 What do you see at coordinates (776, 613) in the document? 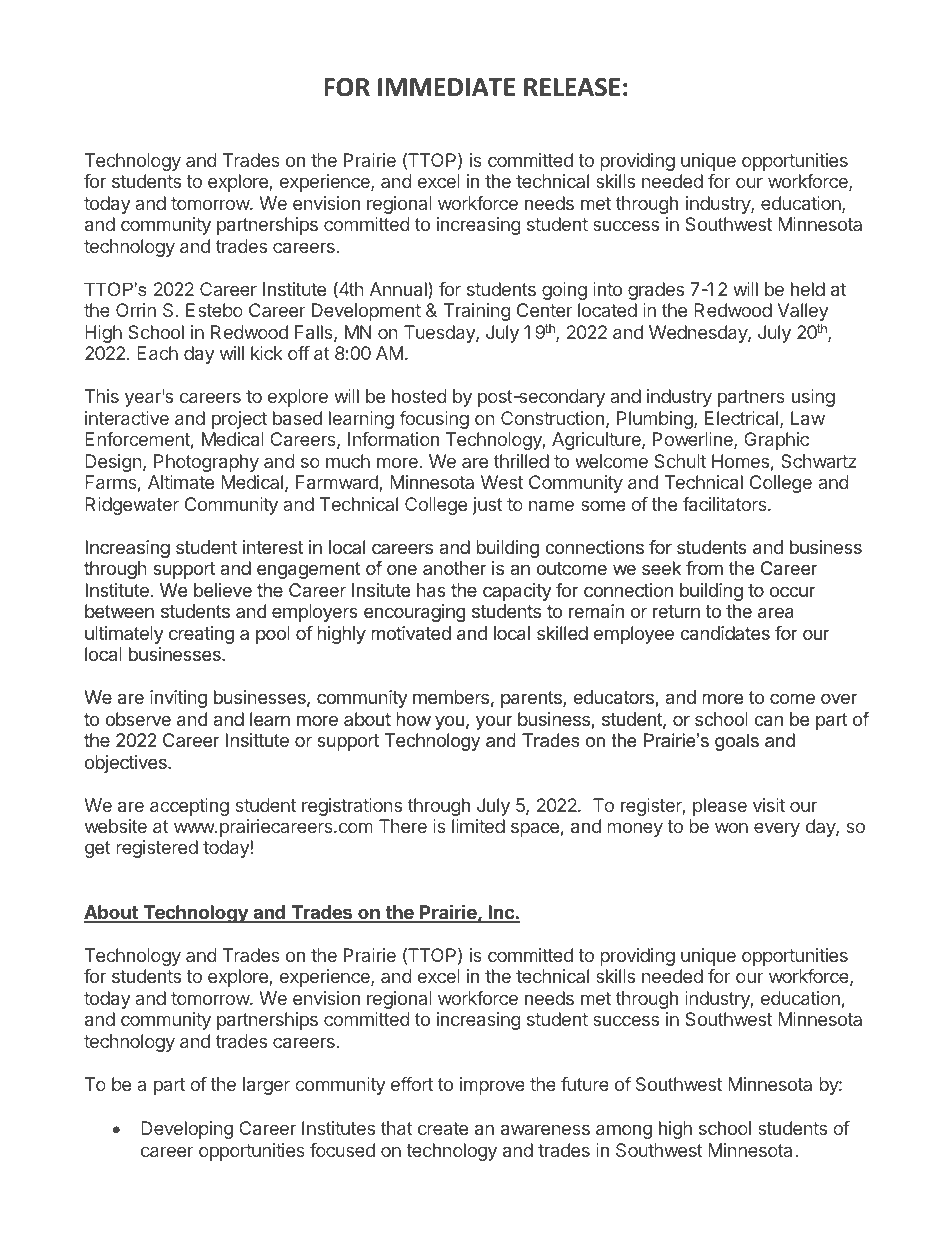
I see `area` at bounding box center [776, 613].
